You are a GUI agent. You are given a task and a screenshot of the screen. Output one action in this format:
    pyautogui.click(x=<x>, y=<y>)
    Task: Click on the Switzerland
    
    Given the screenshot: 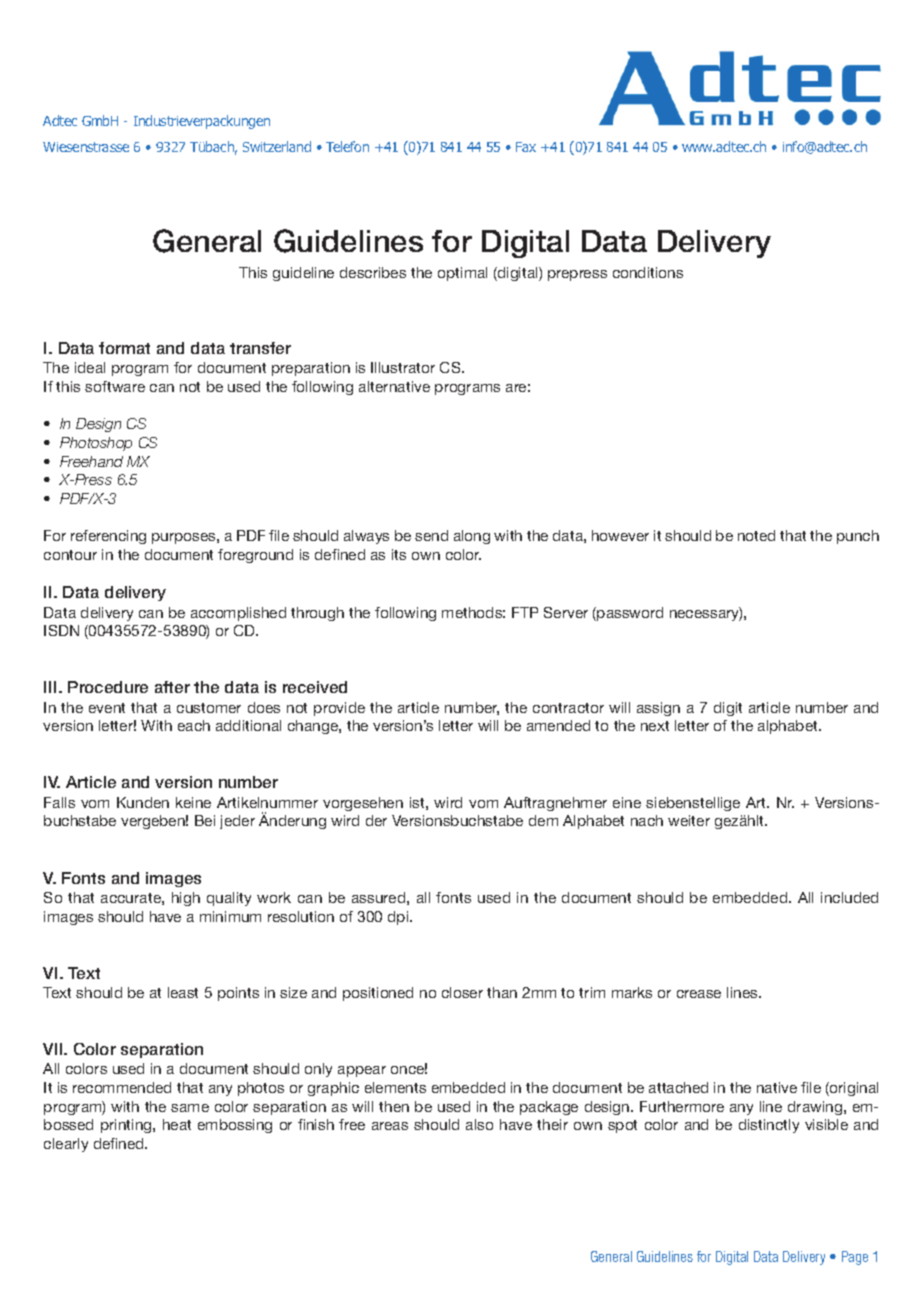 What is the action you would take?
    pyautogui.click(x=277, y=146)
